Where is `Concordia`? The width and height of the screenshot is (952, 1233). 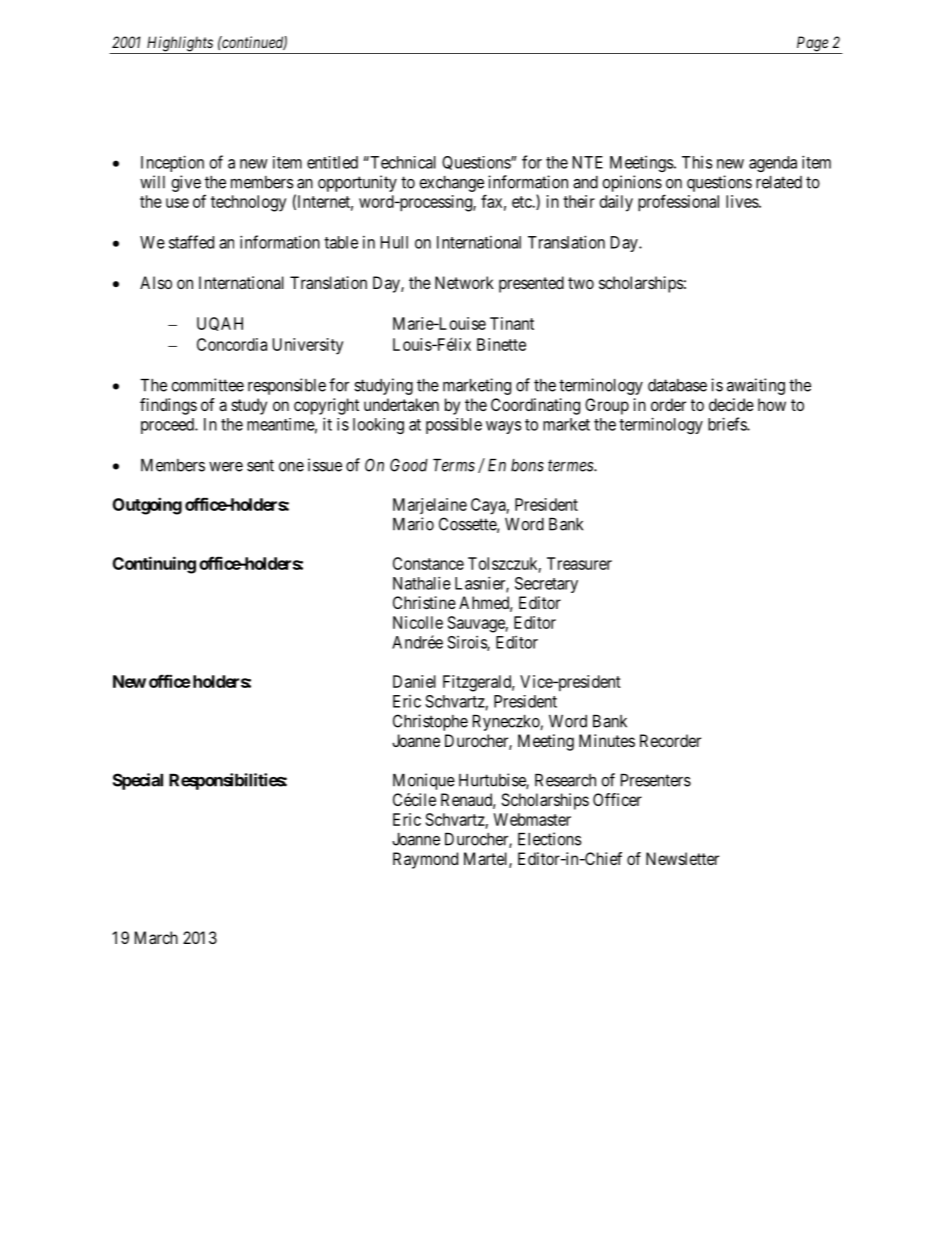 Concordia is located at coordinates (232, 344).
